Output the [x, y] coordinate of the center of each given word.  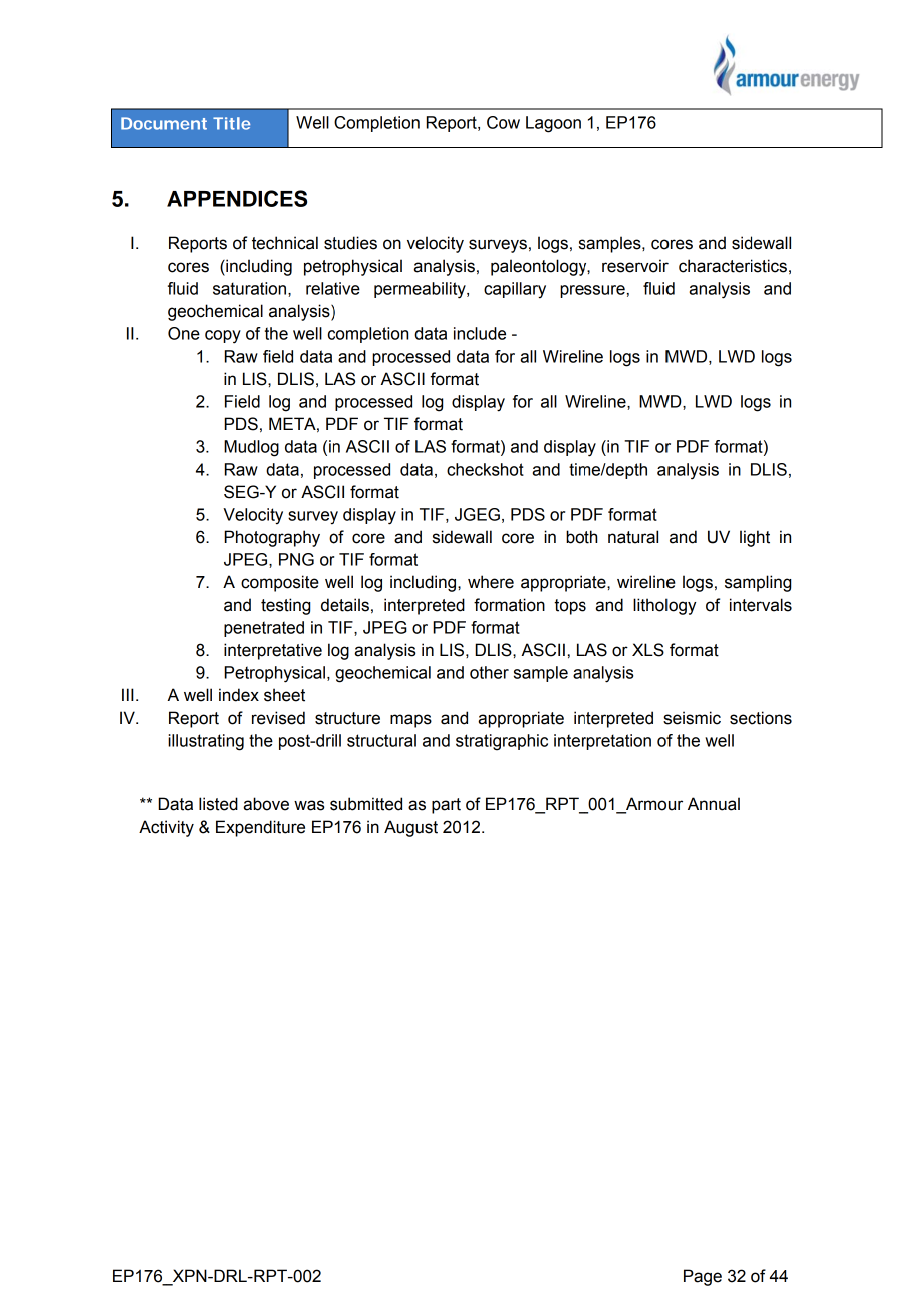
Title [231, 123]
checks [473, 469]
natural [633, 537]
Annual [714, 804]
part [446, 806]
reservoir [635, 266]
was [309, 805]
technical [285, 243]
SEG [242, 492]
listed [218, 804]
